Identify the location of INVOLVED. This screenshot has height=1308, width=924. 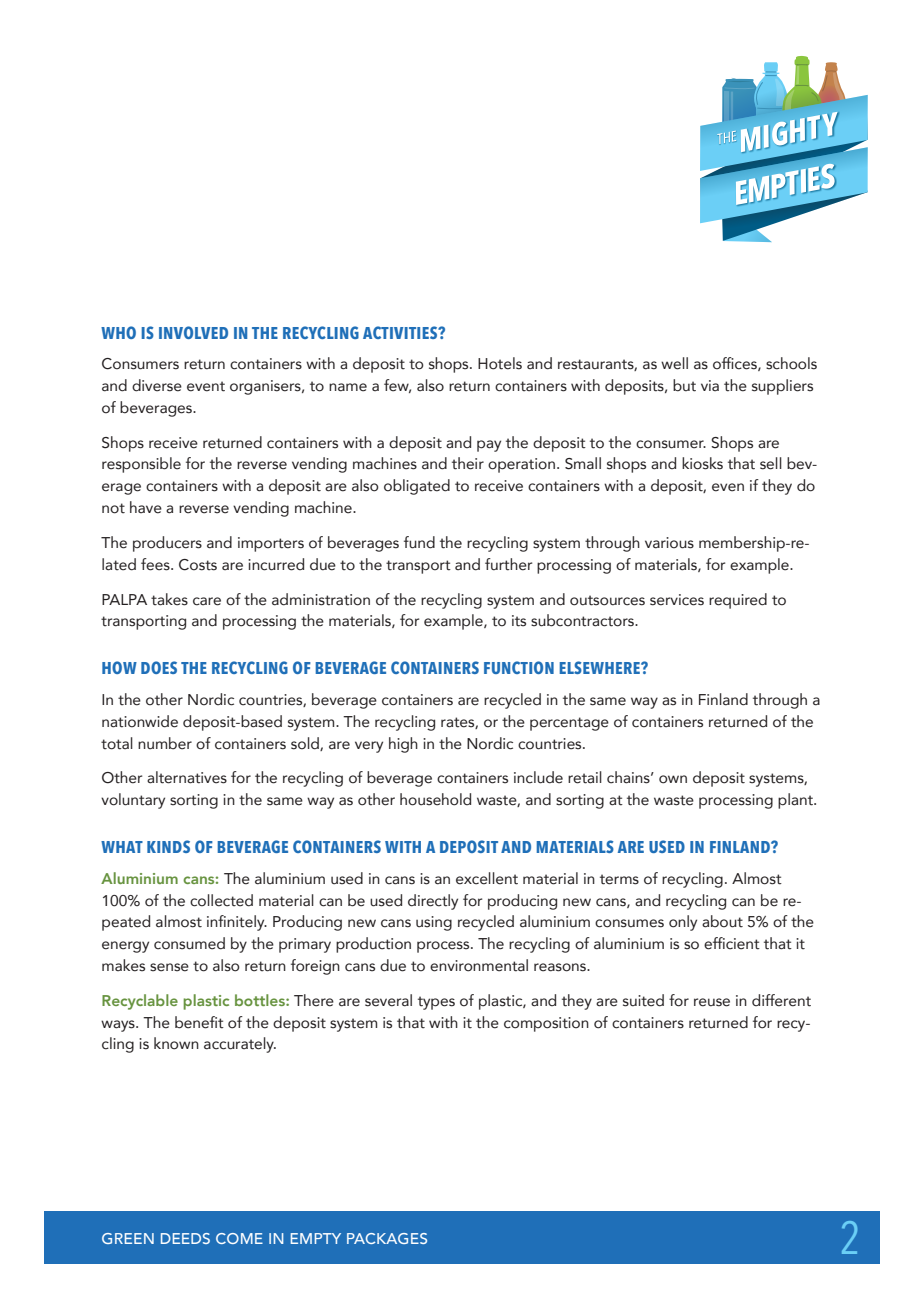
(193, 332).
